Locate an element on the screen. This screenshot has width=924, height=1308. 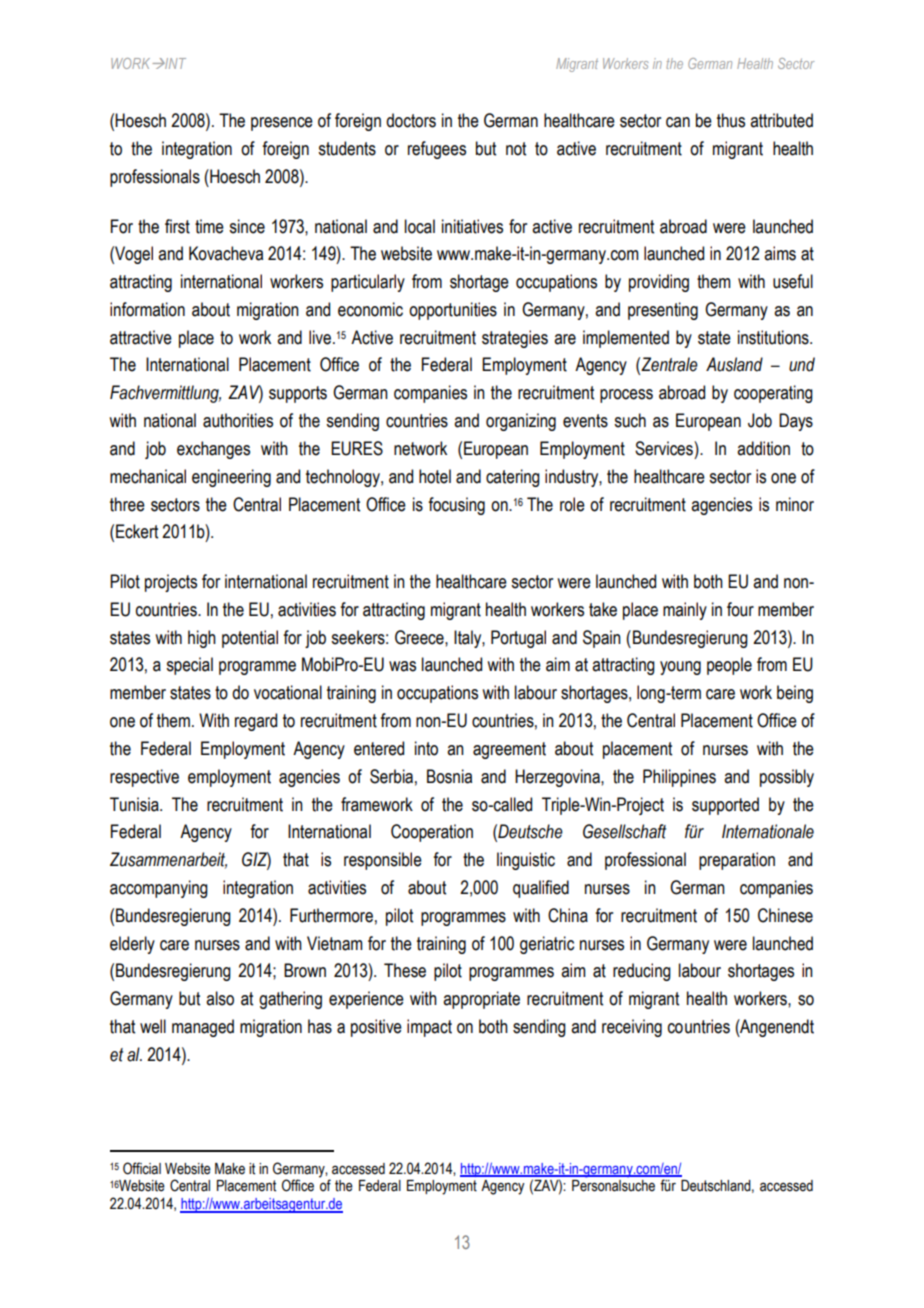
Chinese is located at coordinates (785, 915).
